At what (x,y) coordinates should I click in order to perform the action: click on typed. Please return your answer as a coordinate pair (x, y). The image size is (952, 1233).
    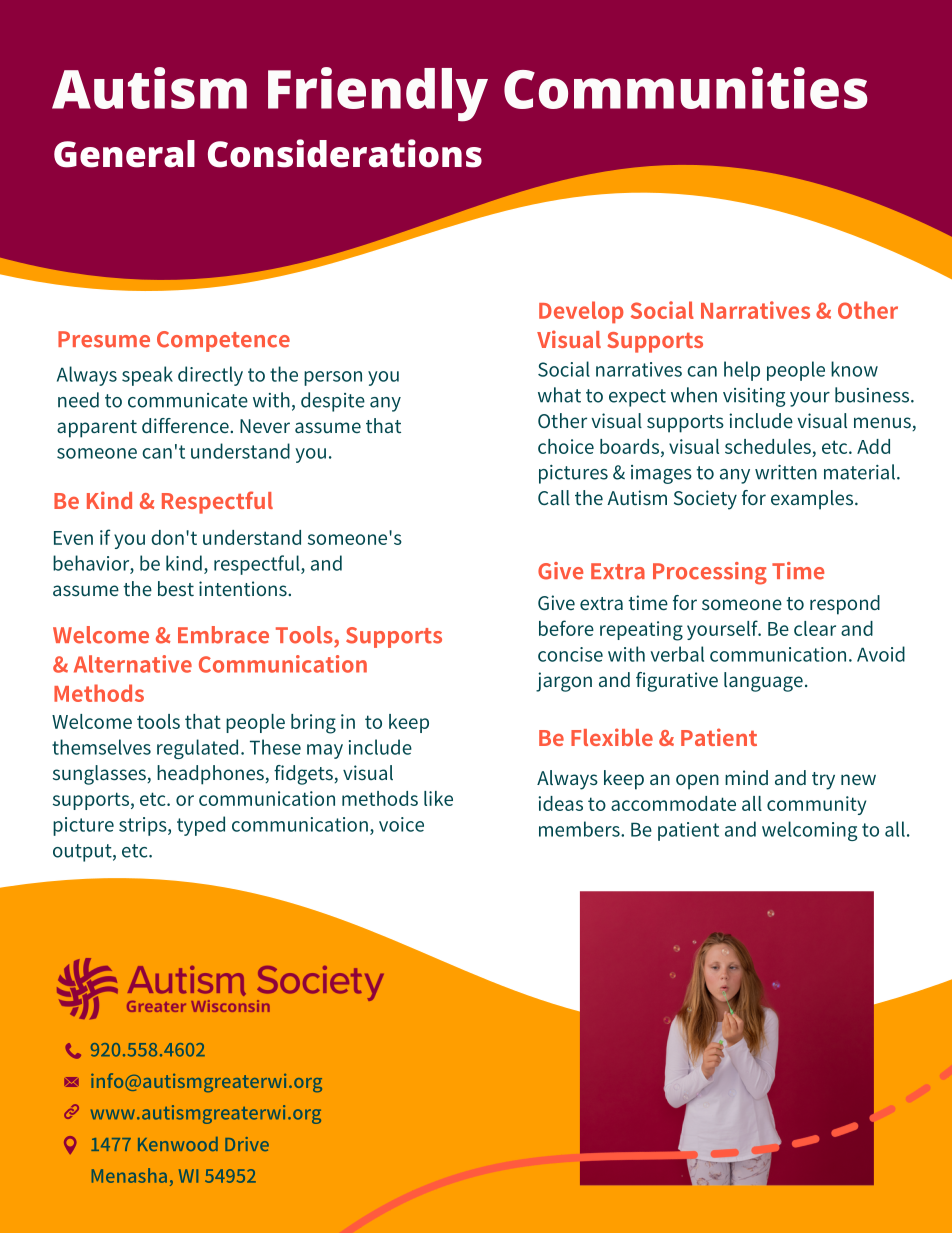
    Looking at the image, I should click on (201, 826).
